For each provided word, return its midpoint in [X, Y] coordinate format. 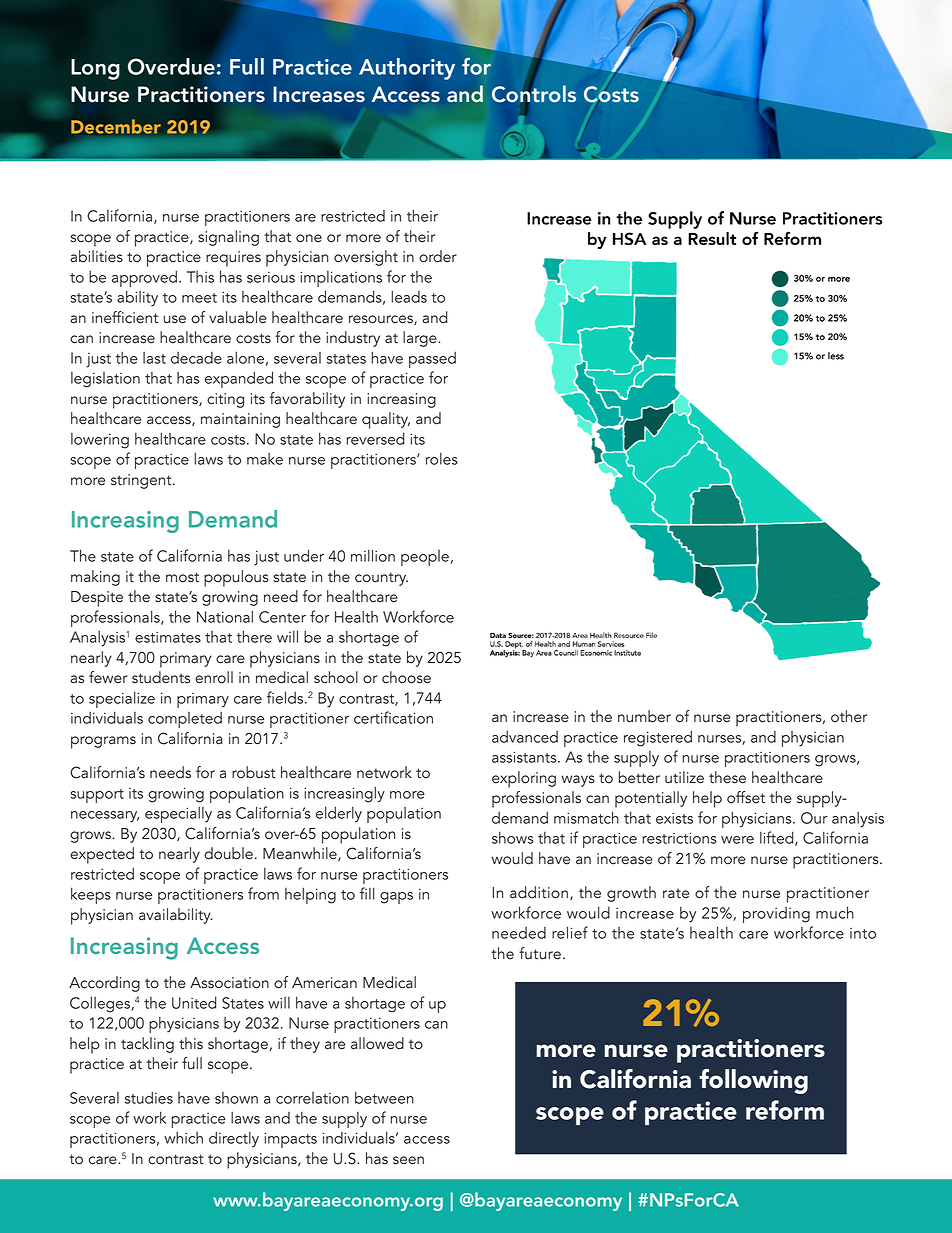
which [183, 1137]
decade [196, 358]
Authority [407, 69]
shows [513, 837]
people [426, 558]
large [421, 339]
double [228, 853]
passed [432, 359]
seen [408, 1160]
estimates [168, 637]
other [849, 716]
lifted [778, 838]
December [116, 126]
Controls [534, 94]
